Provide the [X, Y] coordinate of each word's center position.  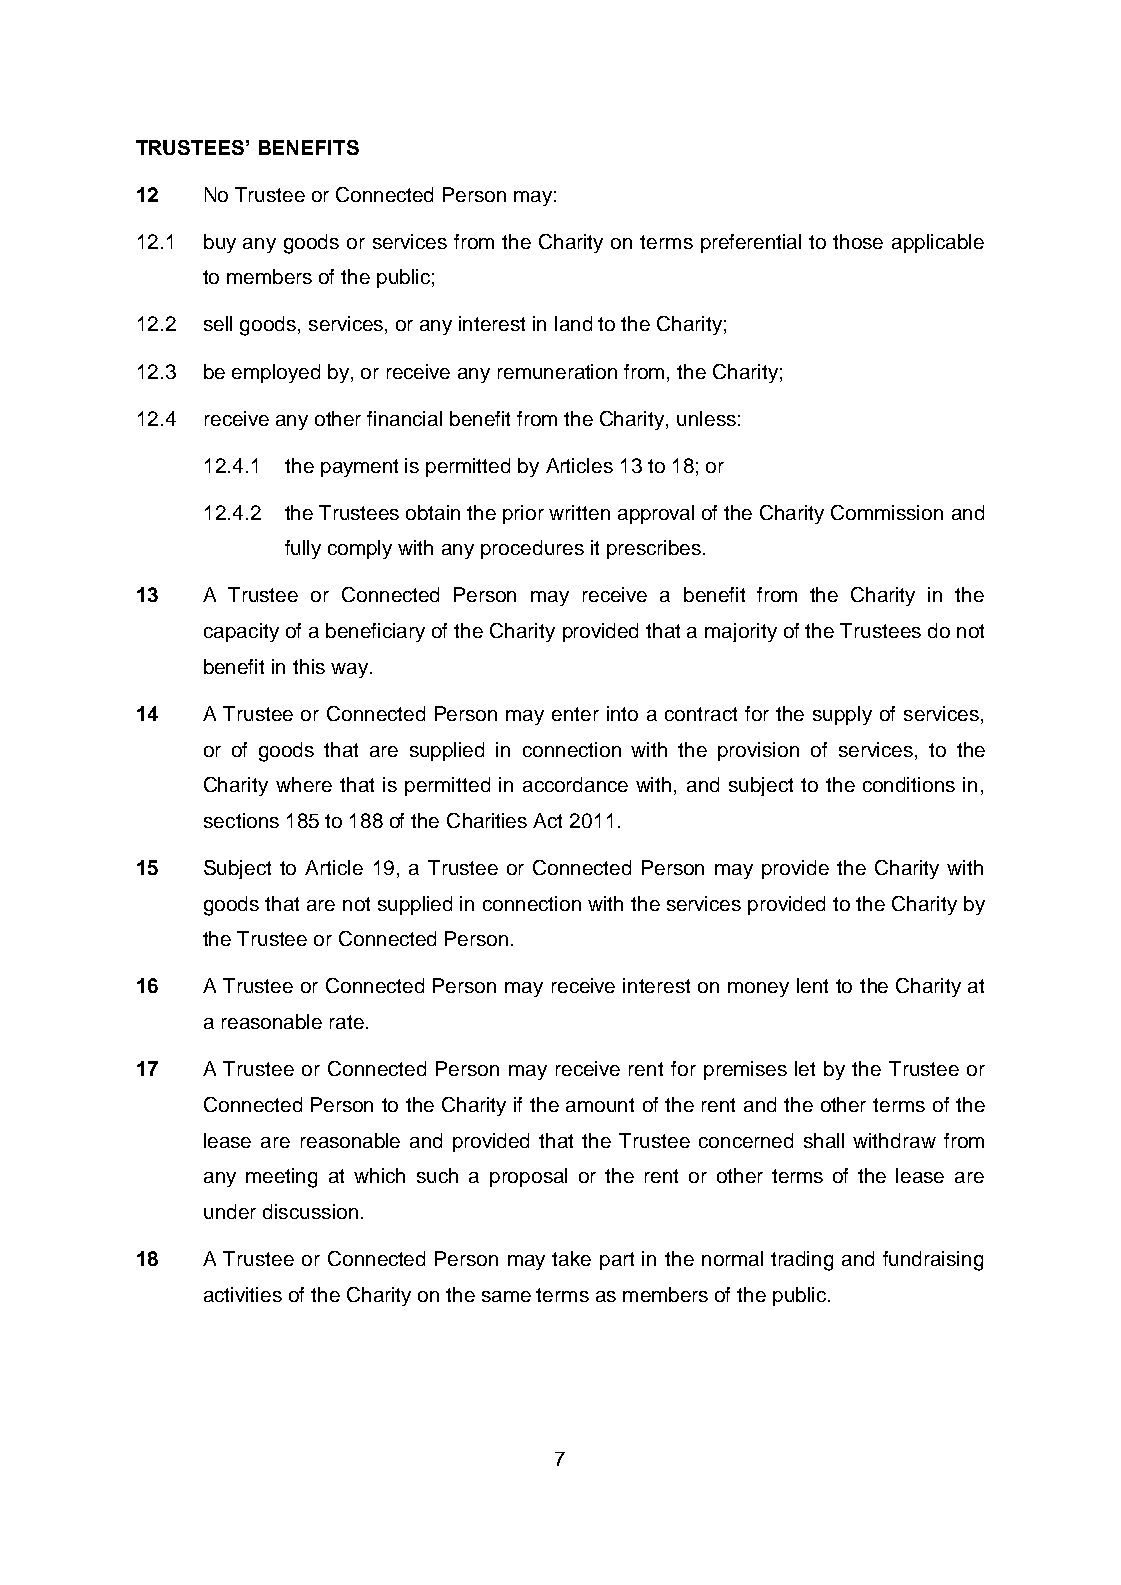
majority [741, 632]
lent [812, 985]
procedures [532, 549]
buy [220, 243]
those [858, 241]
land [573, 323]
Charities [487, 820]
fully [303, 549]
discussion [310, 1211]
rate [348, 1022]
